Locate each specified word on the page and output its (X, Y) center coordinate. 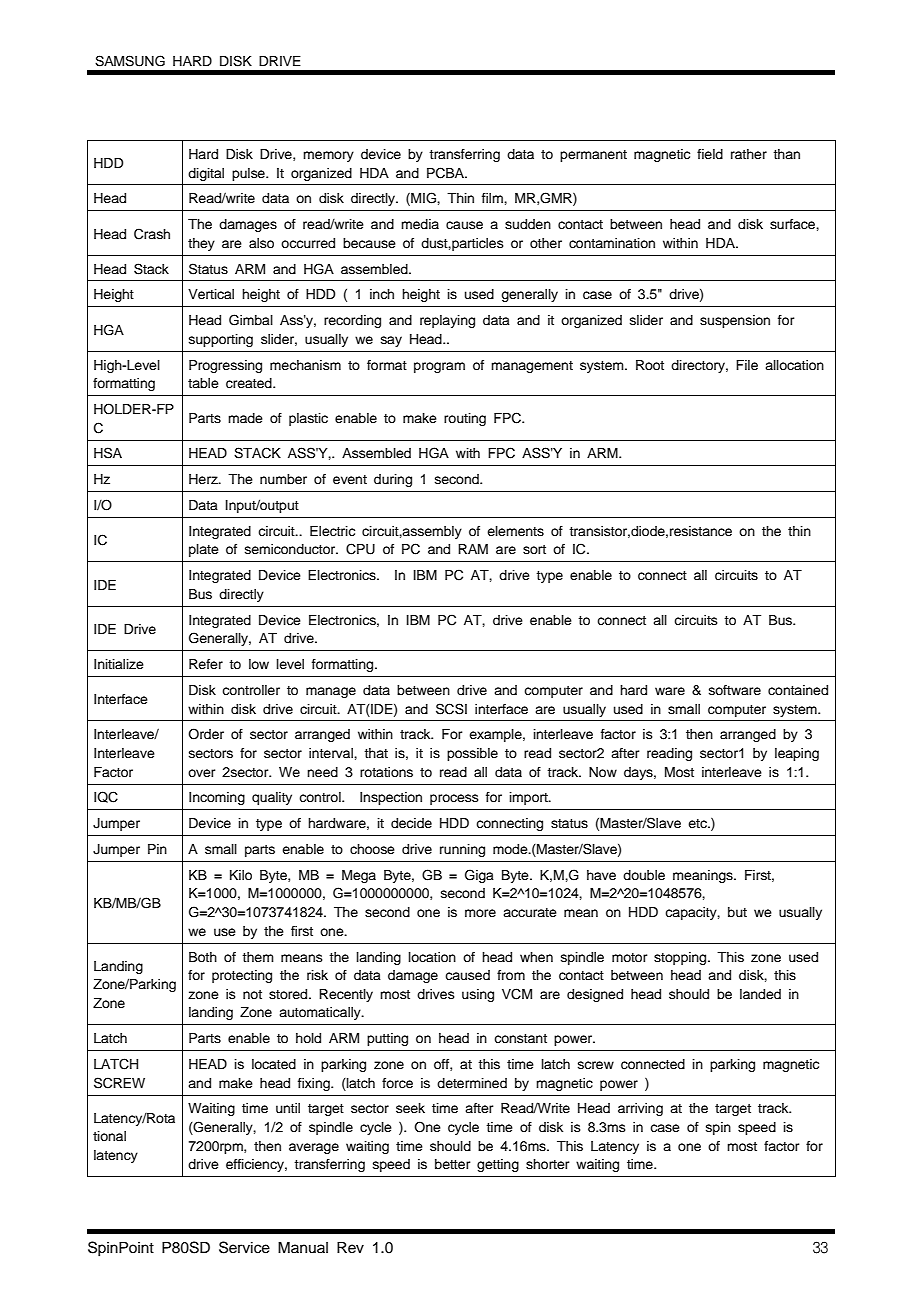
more (480, 913)
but (737, 912)
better (453, 1164)
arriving (640, 1109)
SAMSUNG (130, 61)
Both (203, 957)
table (203, 383)
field (710, 154)
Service (244, 1247)
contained (798, 690)
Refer (206, 664)
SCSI (451, 709)
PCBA (446, 173)
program (439, 367)
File (747, 365)
